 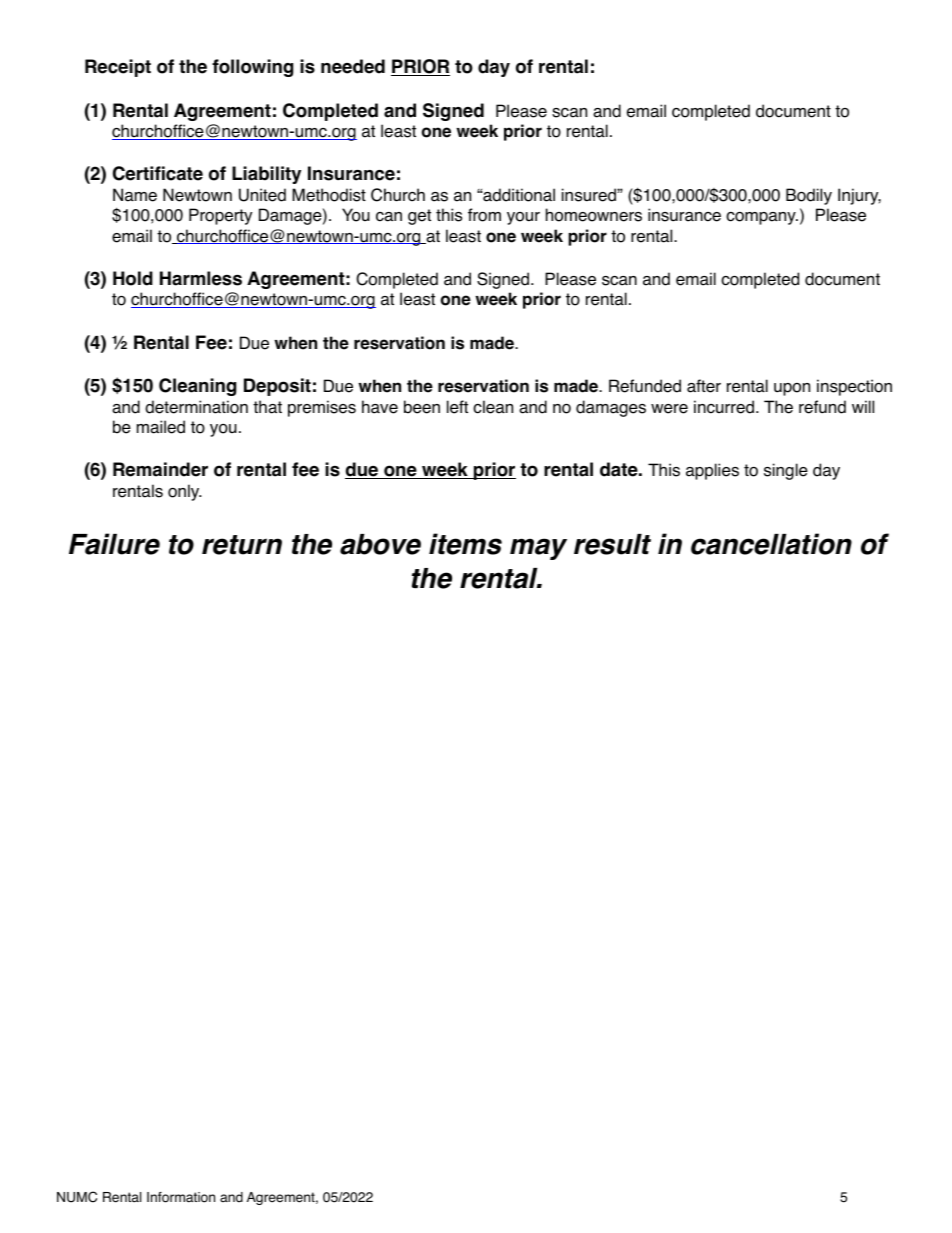 I want to click on Bodily, so click(x=809, y=196).
